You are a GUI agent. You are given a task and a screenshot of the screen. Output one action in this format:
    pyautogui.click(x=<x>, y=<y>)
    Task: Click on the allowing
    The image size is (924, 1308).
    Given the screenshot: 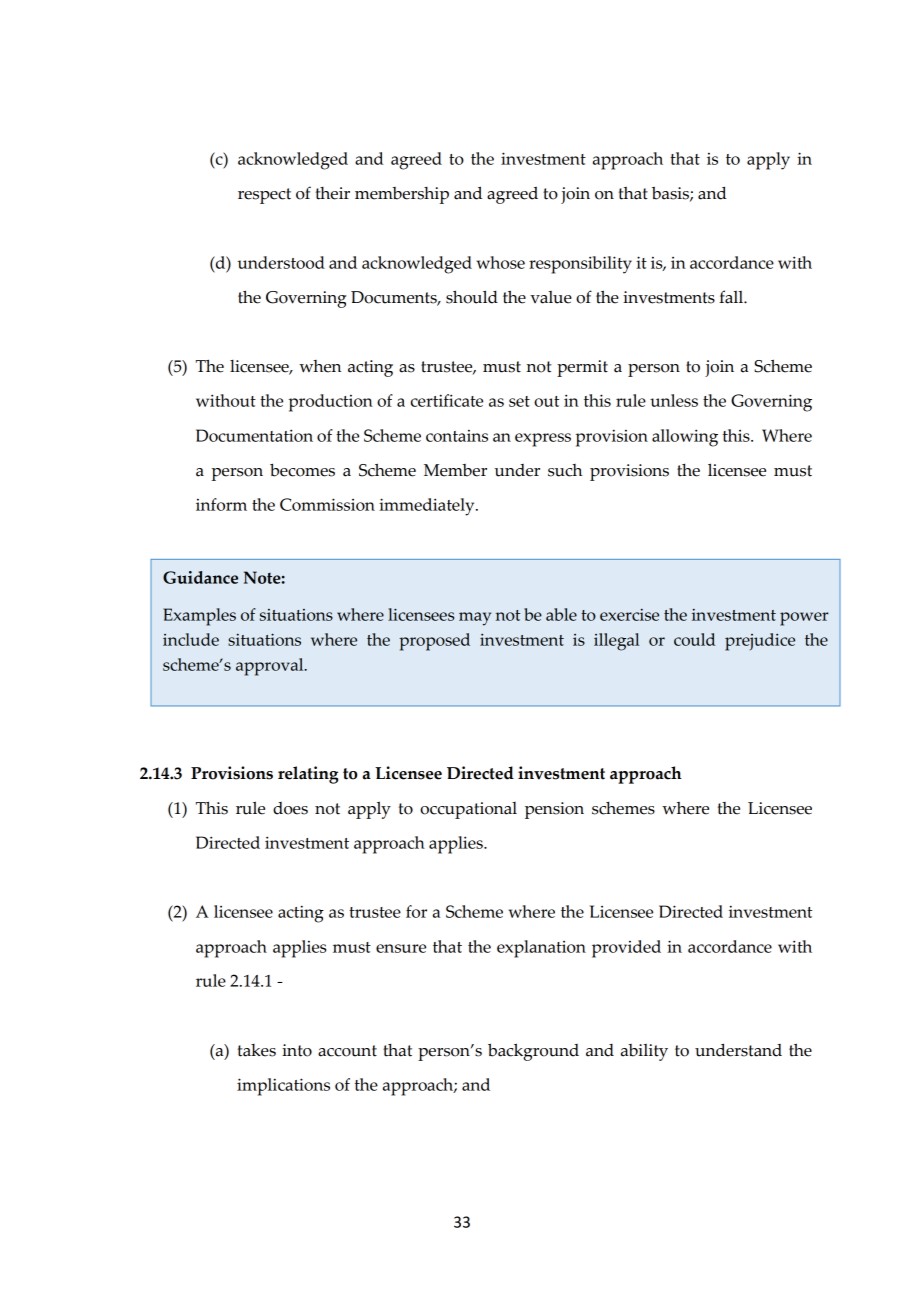 What is the action you would take?
    pyautogui.click(x=685, y=438)
